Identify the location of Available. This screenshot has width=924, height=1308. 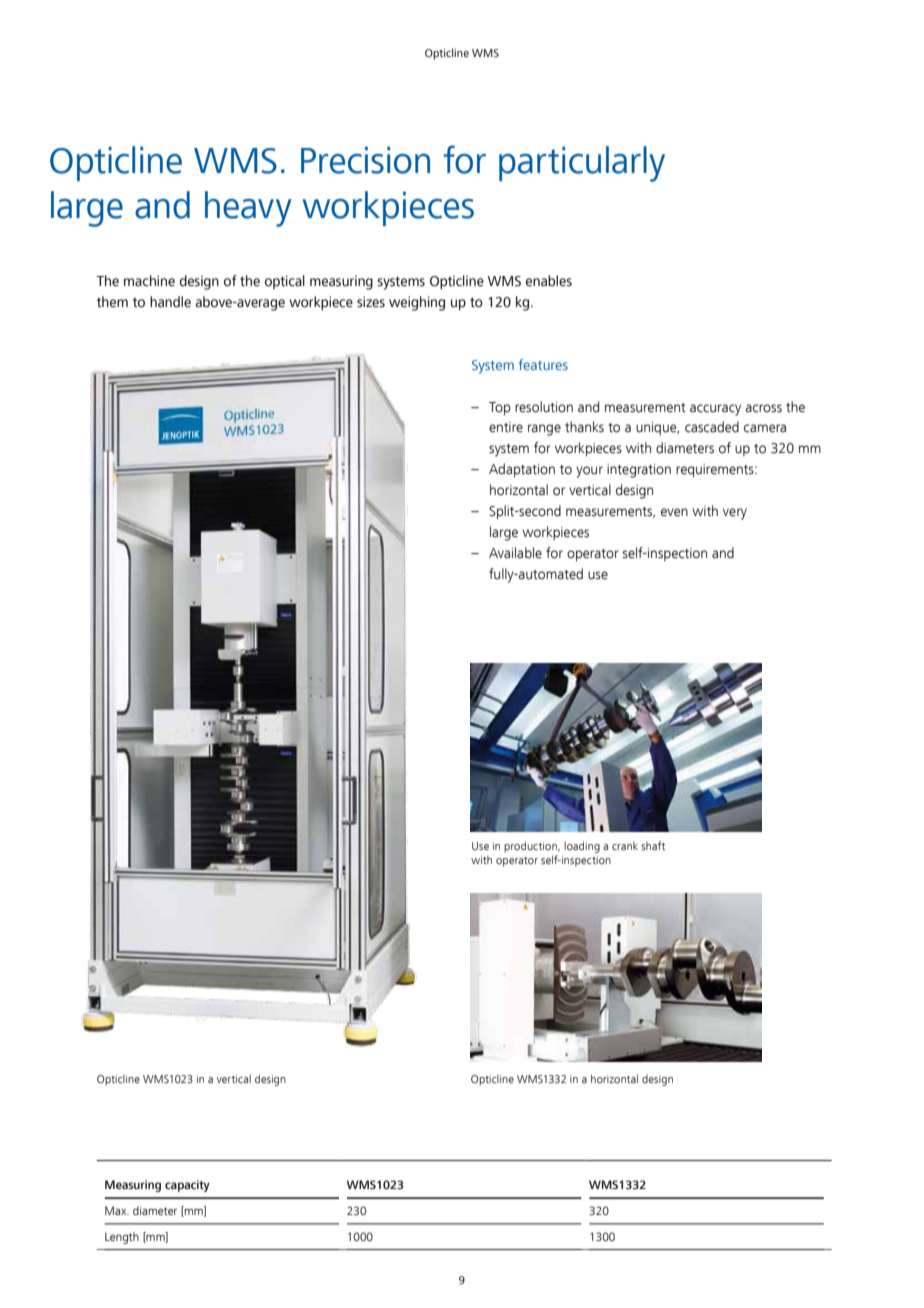
(515, 553).
